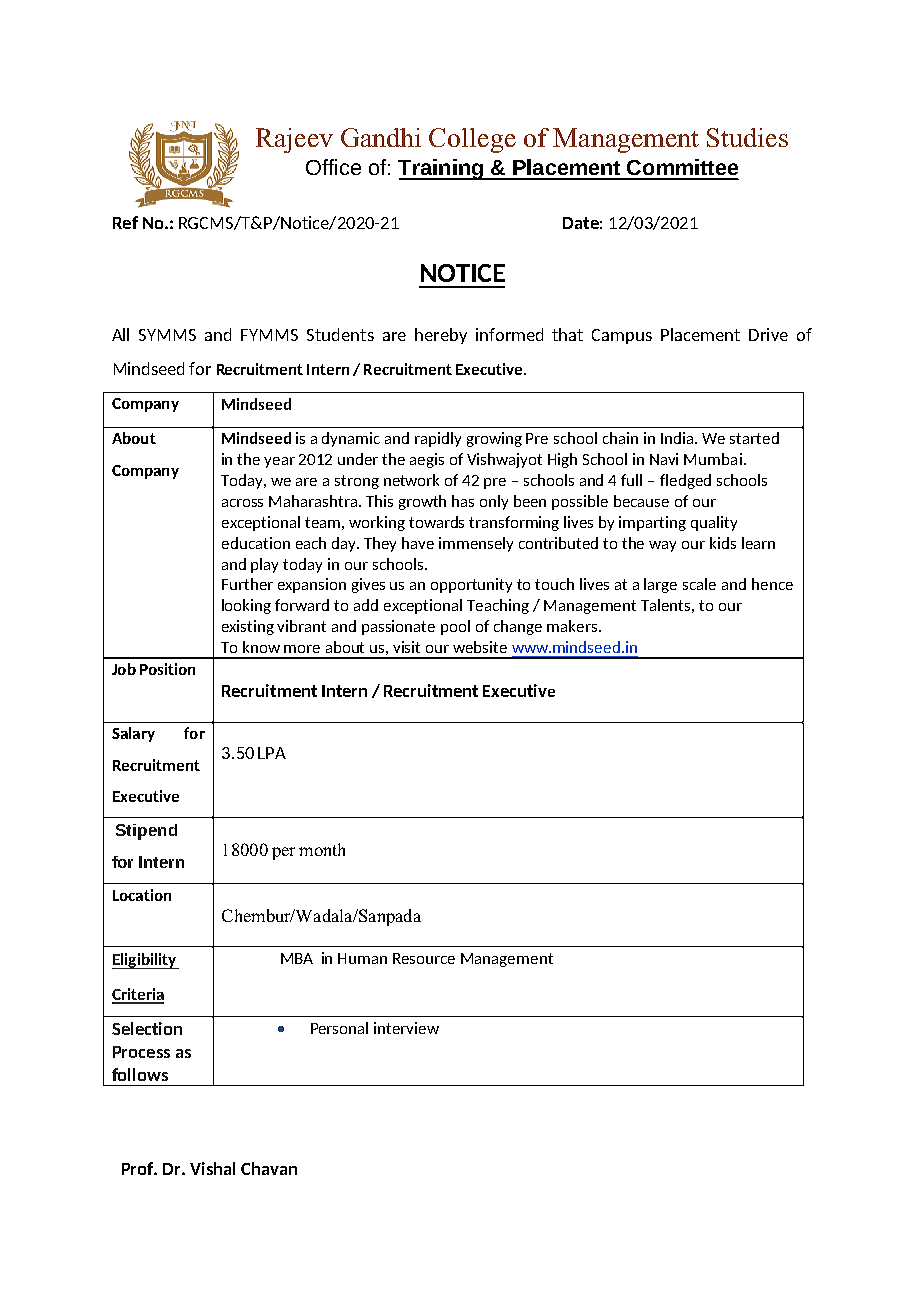 The width and height of the document is (924, 1308). I want to click on Stipend, so click(146, 832).
